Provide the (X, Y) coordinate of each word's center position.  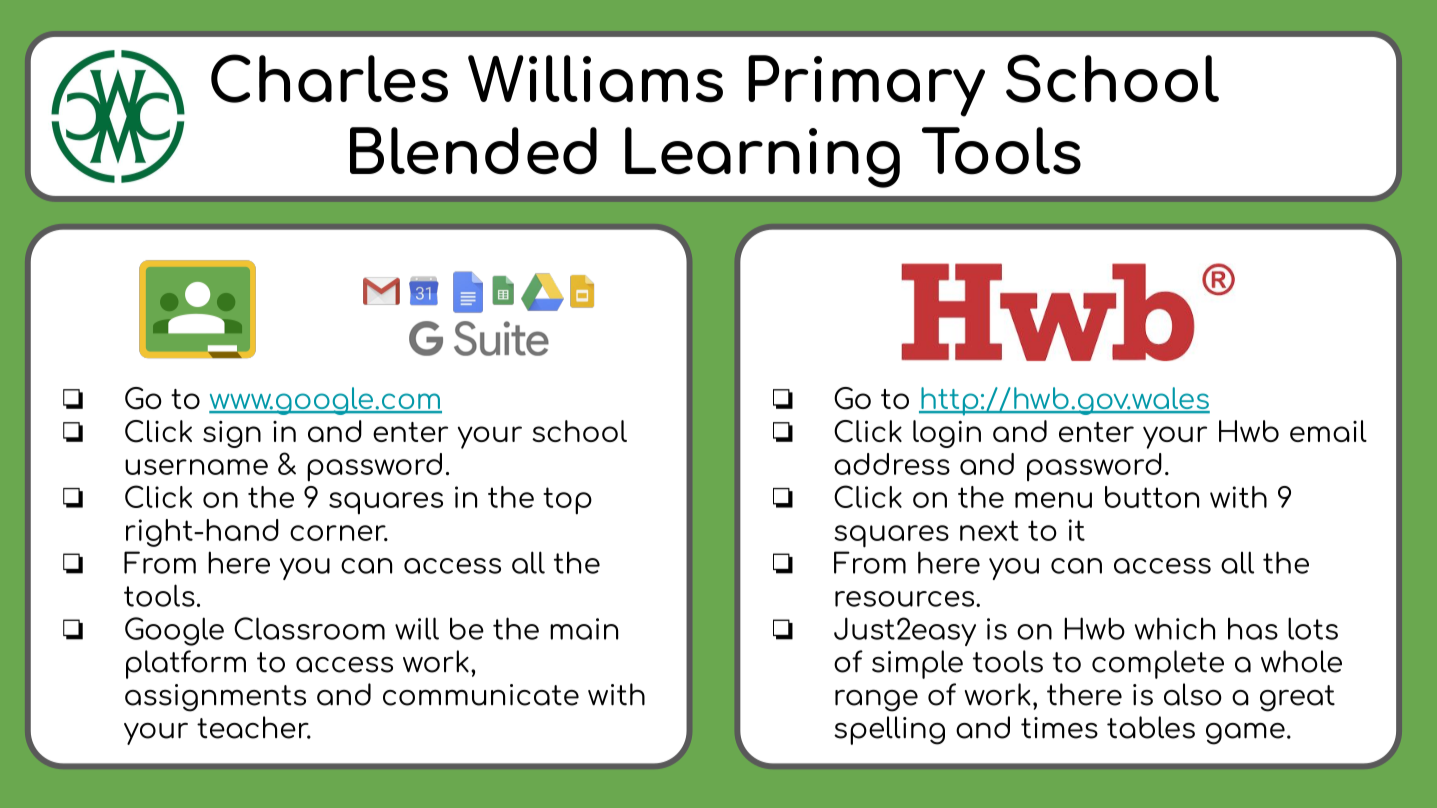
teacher (254, 727)
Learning (762, 157)
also (1193, 694)
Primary (866, 86)
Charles (329, 78)
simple (917, 664)
